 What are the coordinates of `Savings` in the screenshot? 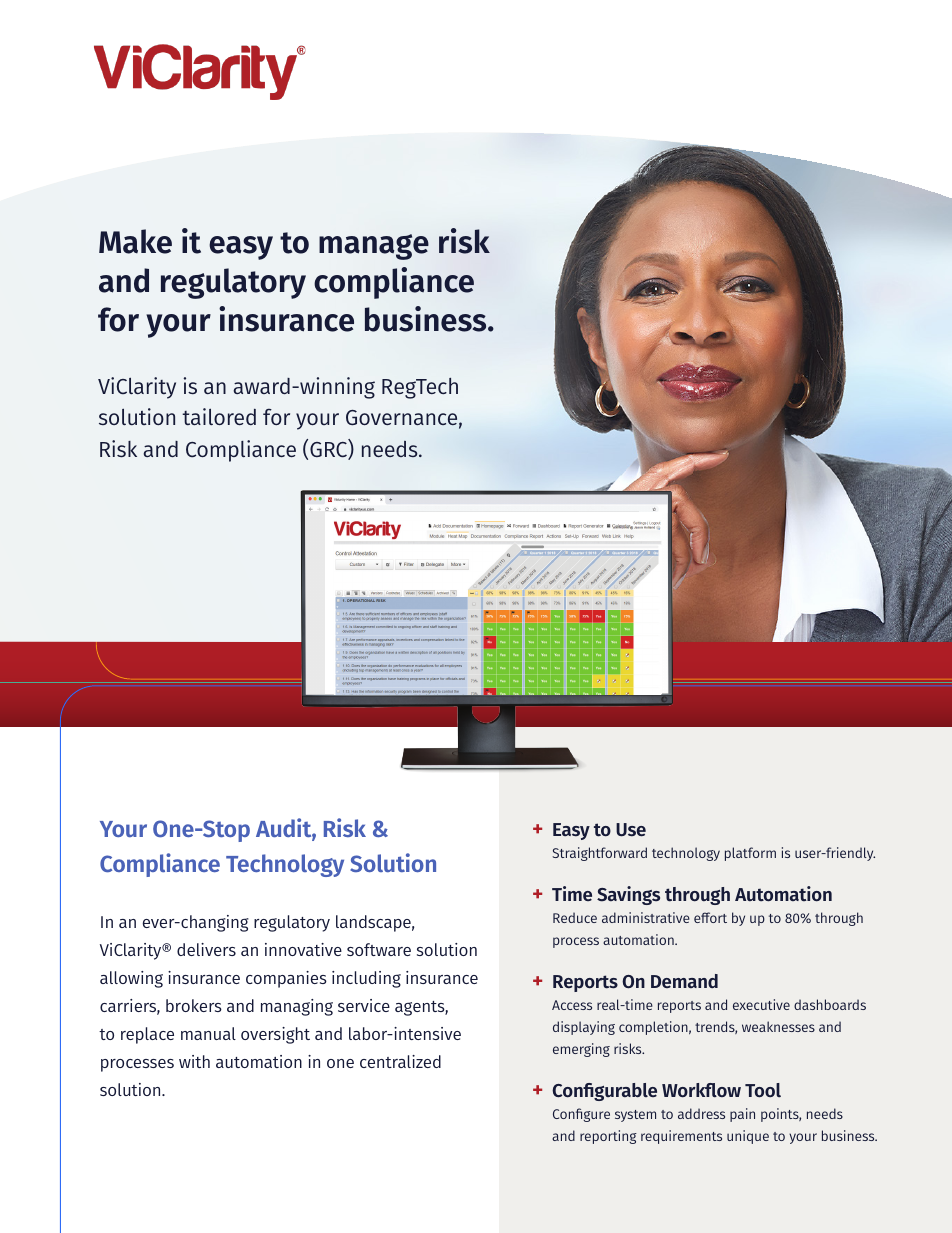 It's located at (628, 895).
